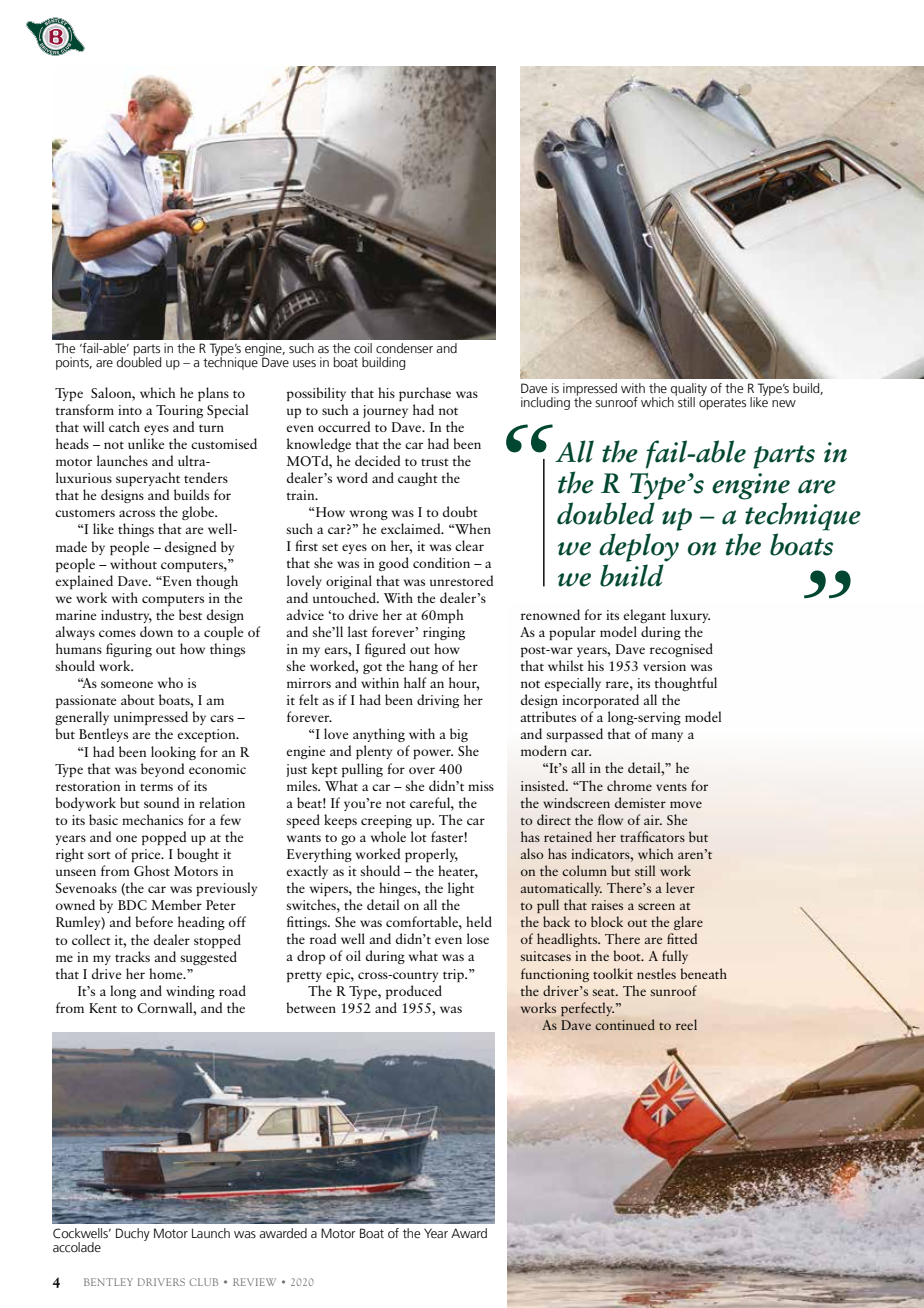 The image size is (924, 1308). What do you see at coordinates (419, 836) in the screenshot?
I see `lot` at bounding box center [419, 836].
